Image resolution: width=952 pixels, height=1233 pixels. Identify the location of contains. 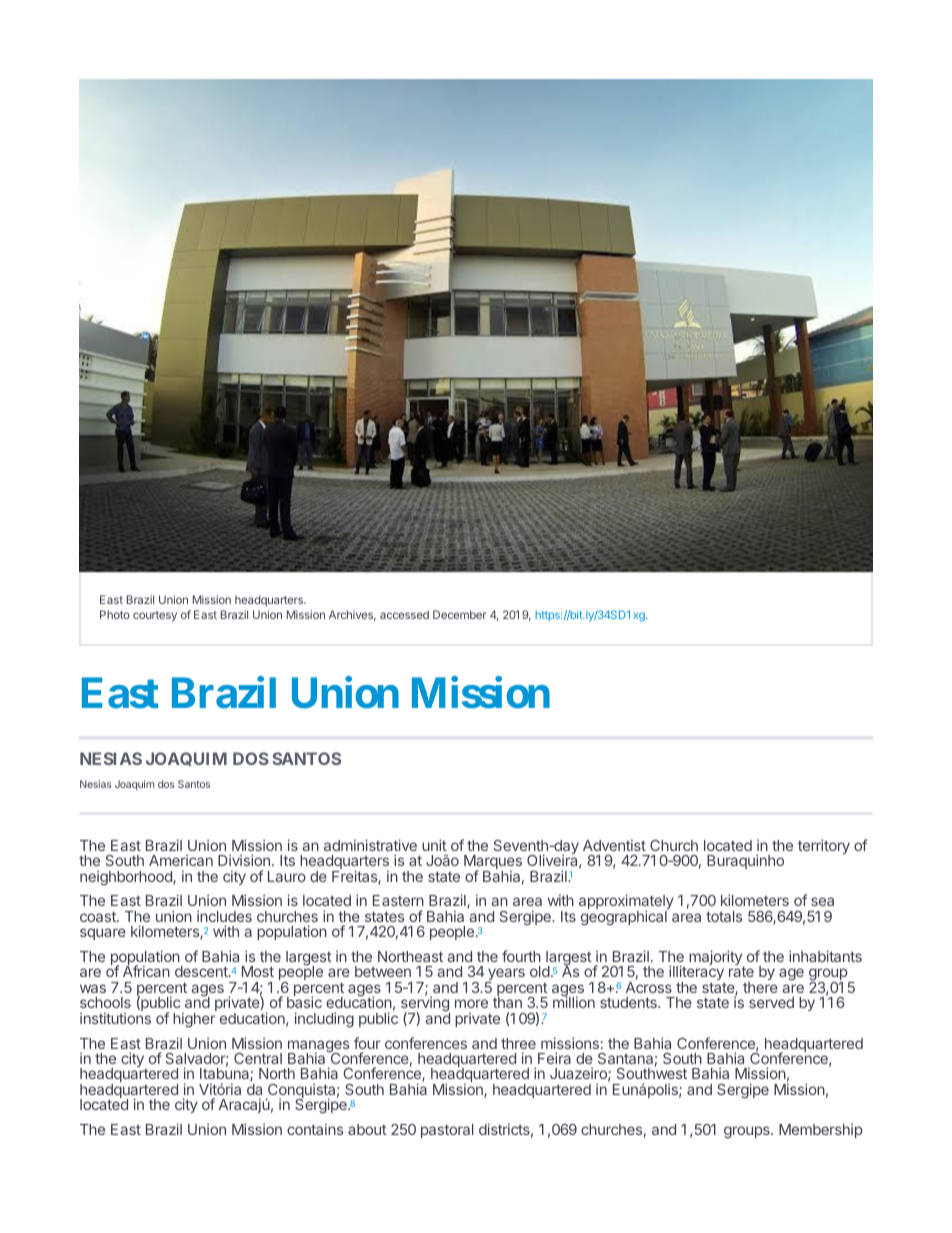
(315, 1129).
